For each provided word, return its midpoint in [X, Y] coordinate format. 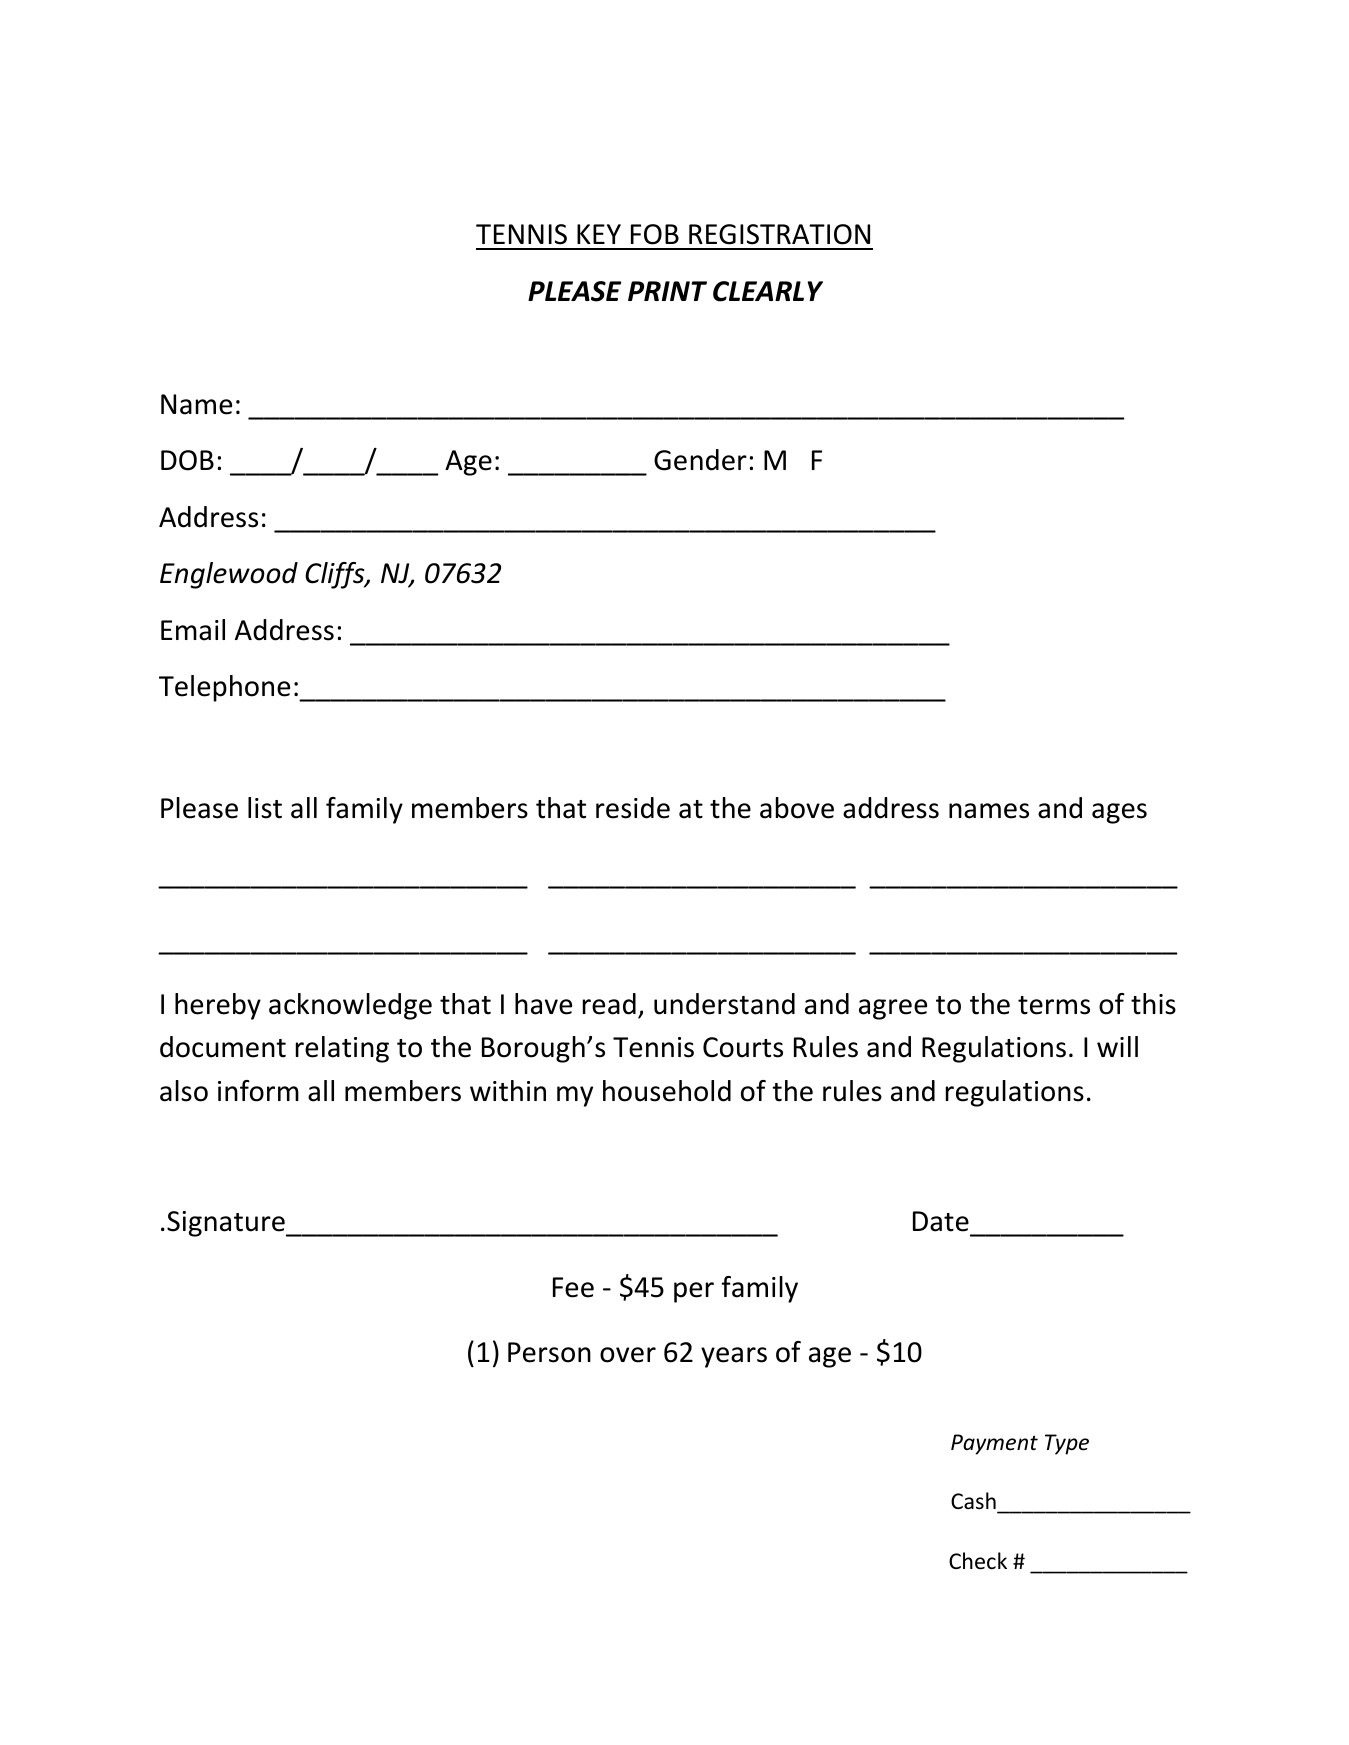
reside [633, 808]
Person [549, 1352]
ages [1119, 813]
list [265, 808]
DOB [187, 460]
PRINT [667, 291]
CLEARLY [768, 291]
